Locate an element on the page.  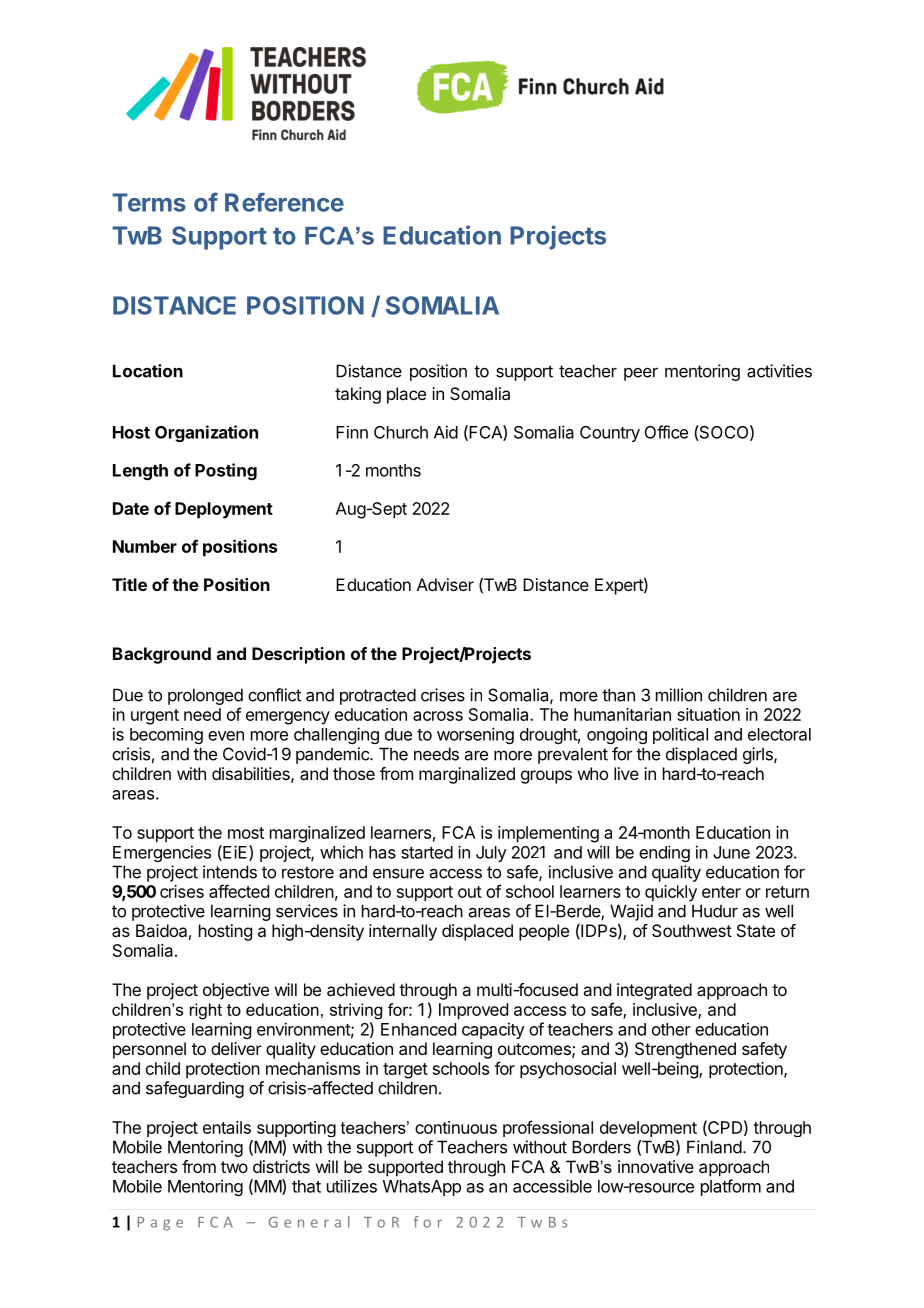
continuous is located at coordinates (456, 1127).
